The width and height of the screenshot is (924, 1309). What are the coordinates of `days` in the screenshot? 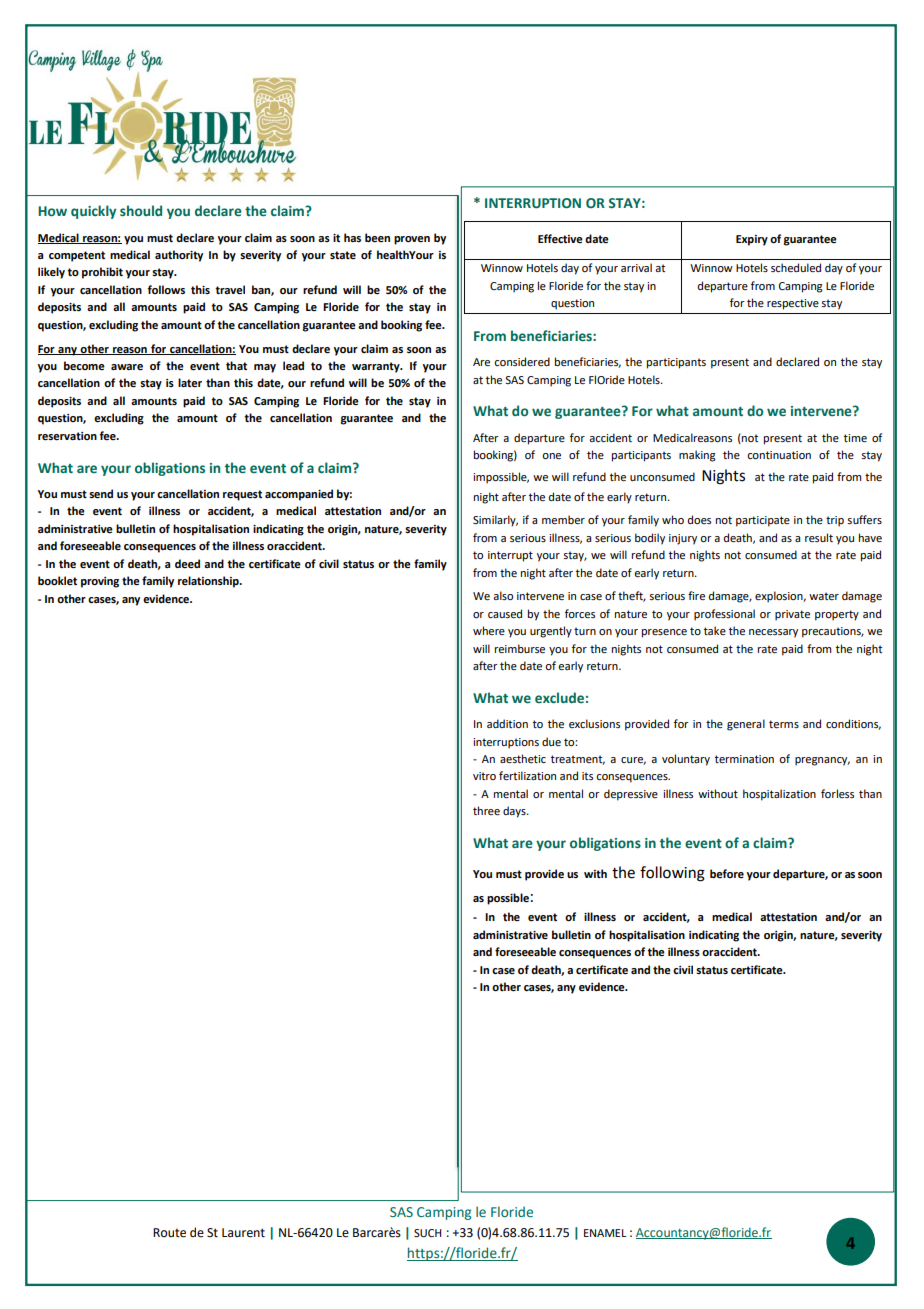 It's located at (515, 812).
